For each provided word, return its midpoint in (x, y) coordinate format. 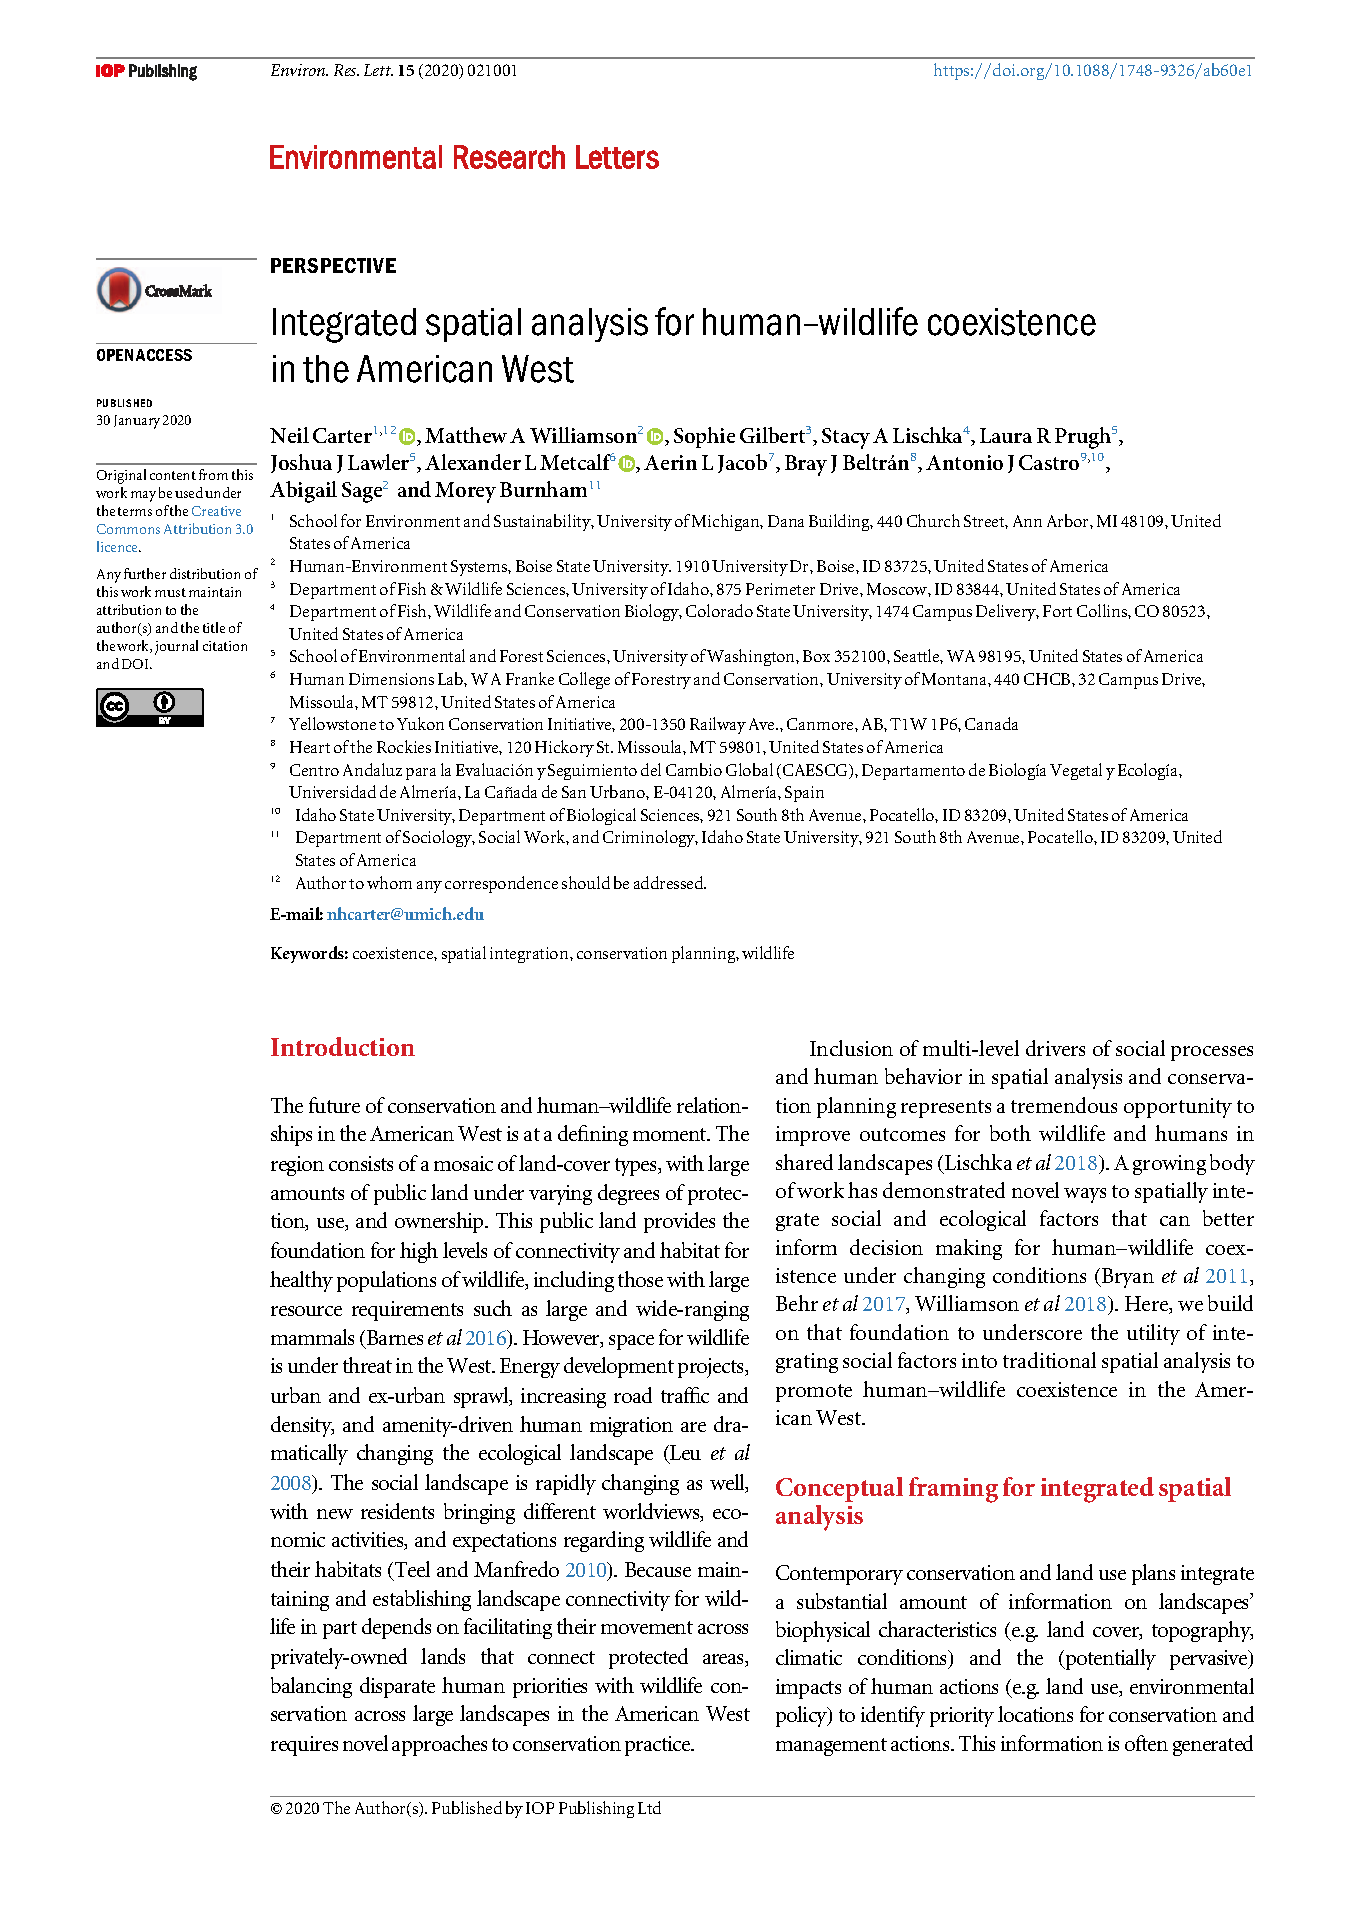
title (214, 627)
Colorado (719, 610)
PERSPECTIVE (333, 265)
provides (679, 1222)
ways (1085, 1195)
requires (304, 1746)
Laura (1006, 435)
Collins (1103, 610)
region (297, 1166)
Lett (378, 70)
